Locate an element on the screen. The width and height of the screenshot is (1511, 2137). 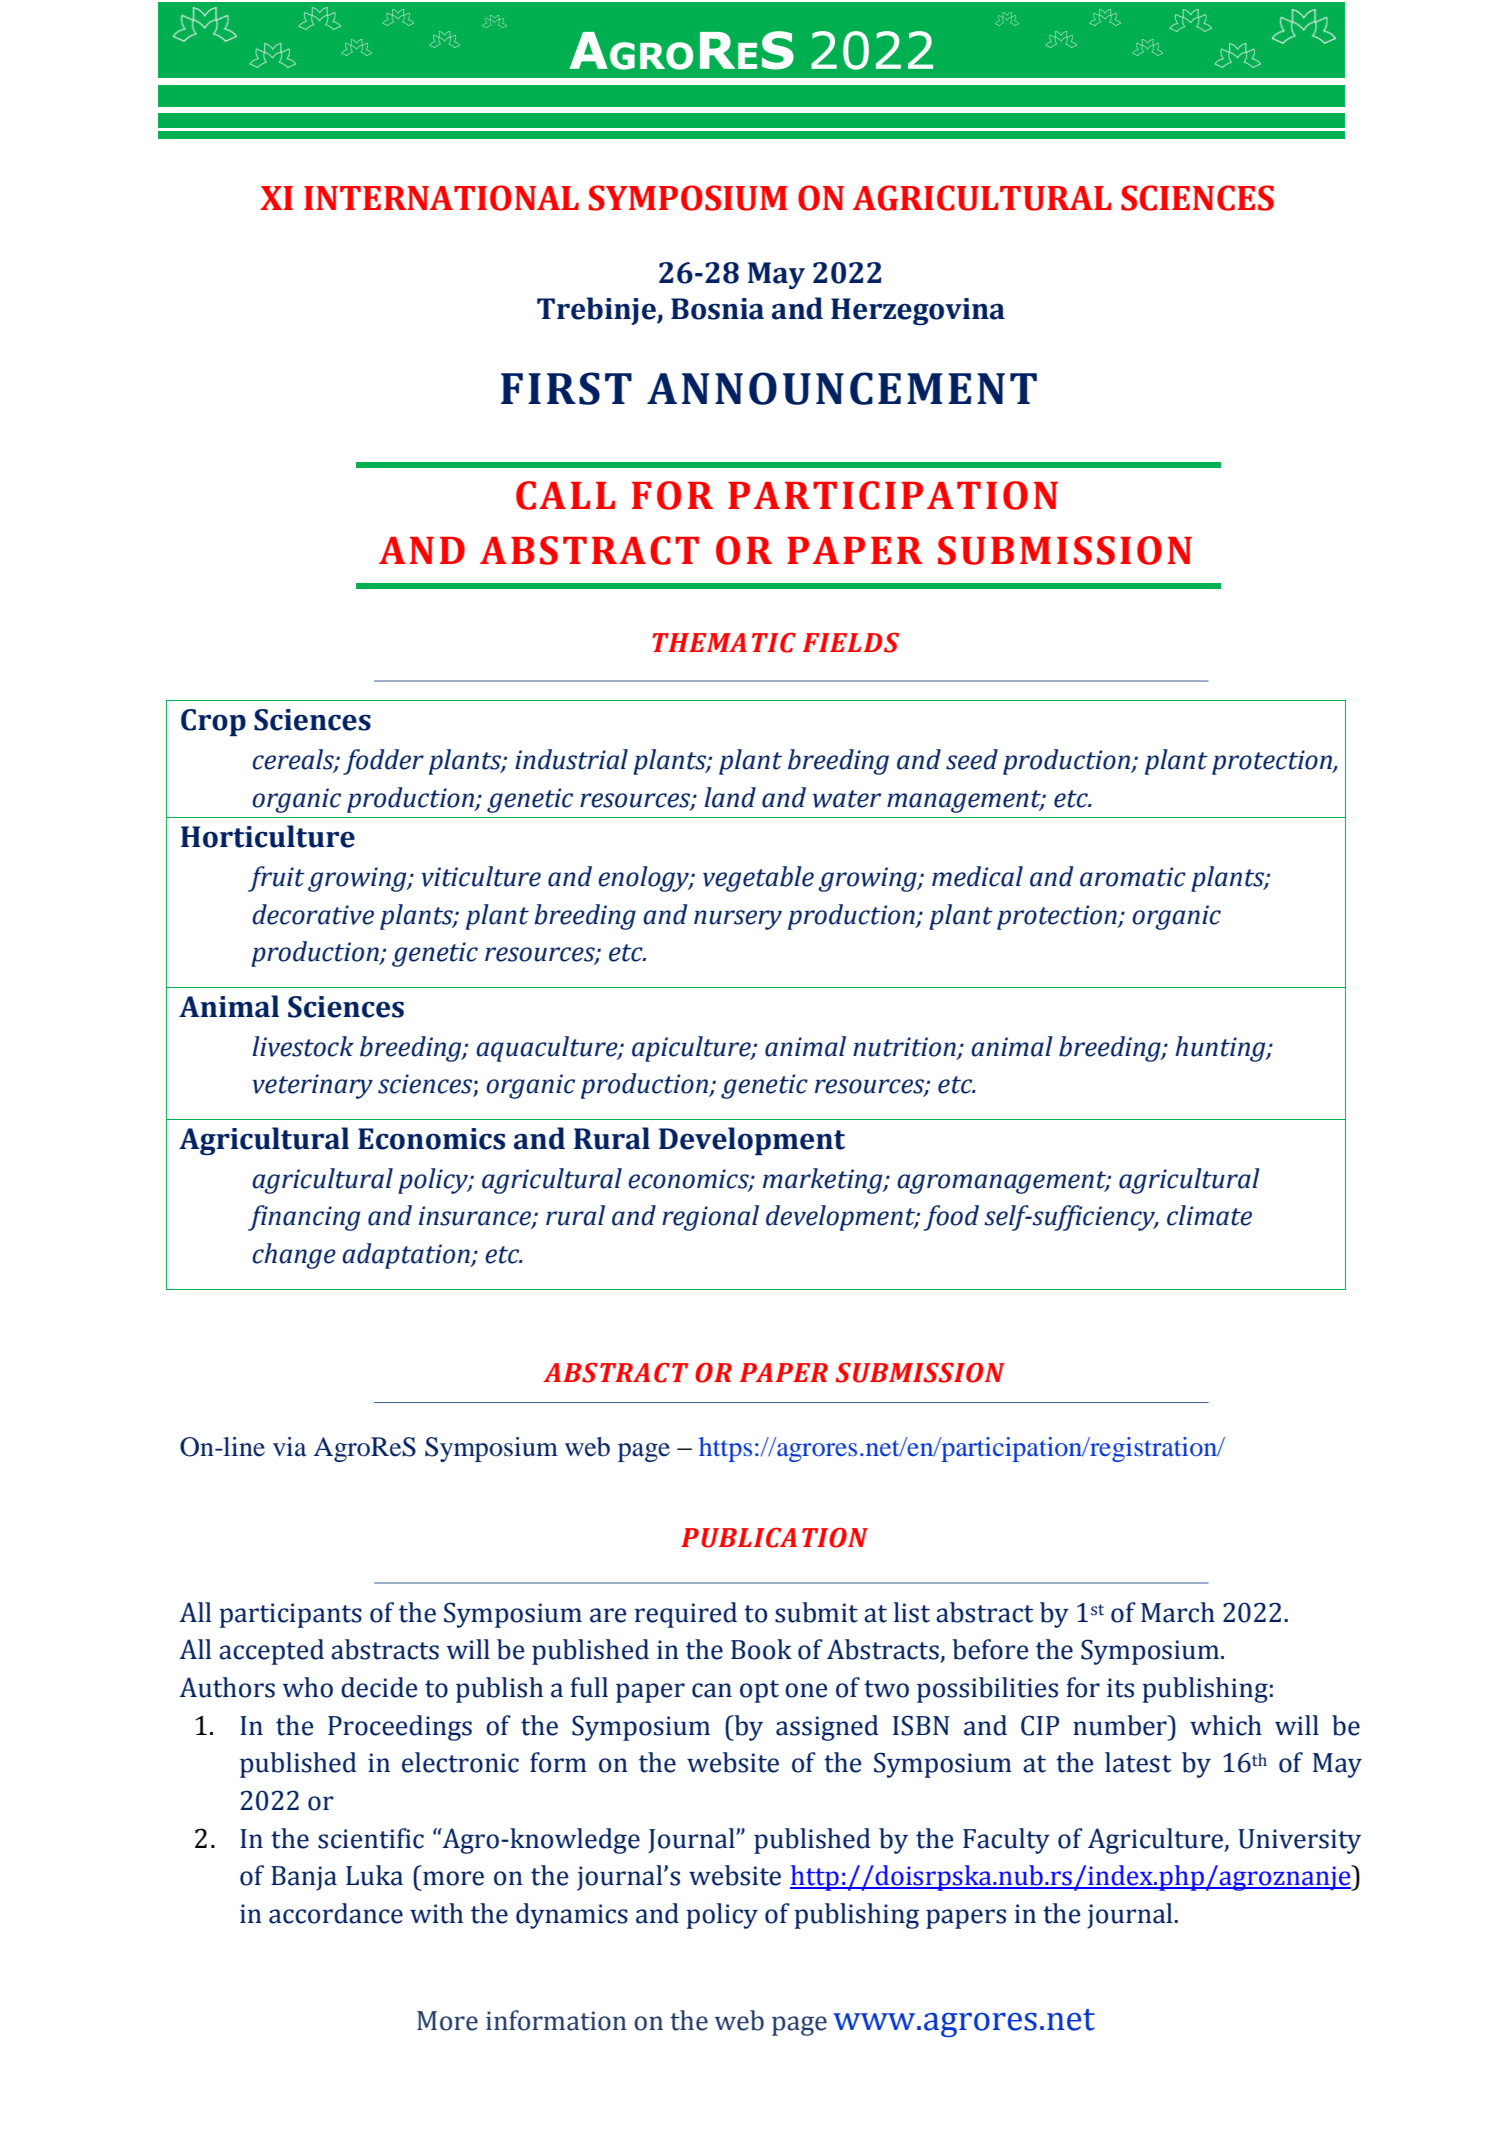
PUBLICATION is located at coordinates (774, 1538).
